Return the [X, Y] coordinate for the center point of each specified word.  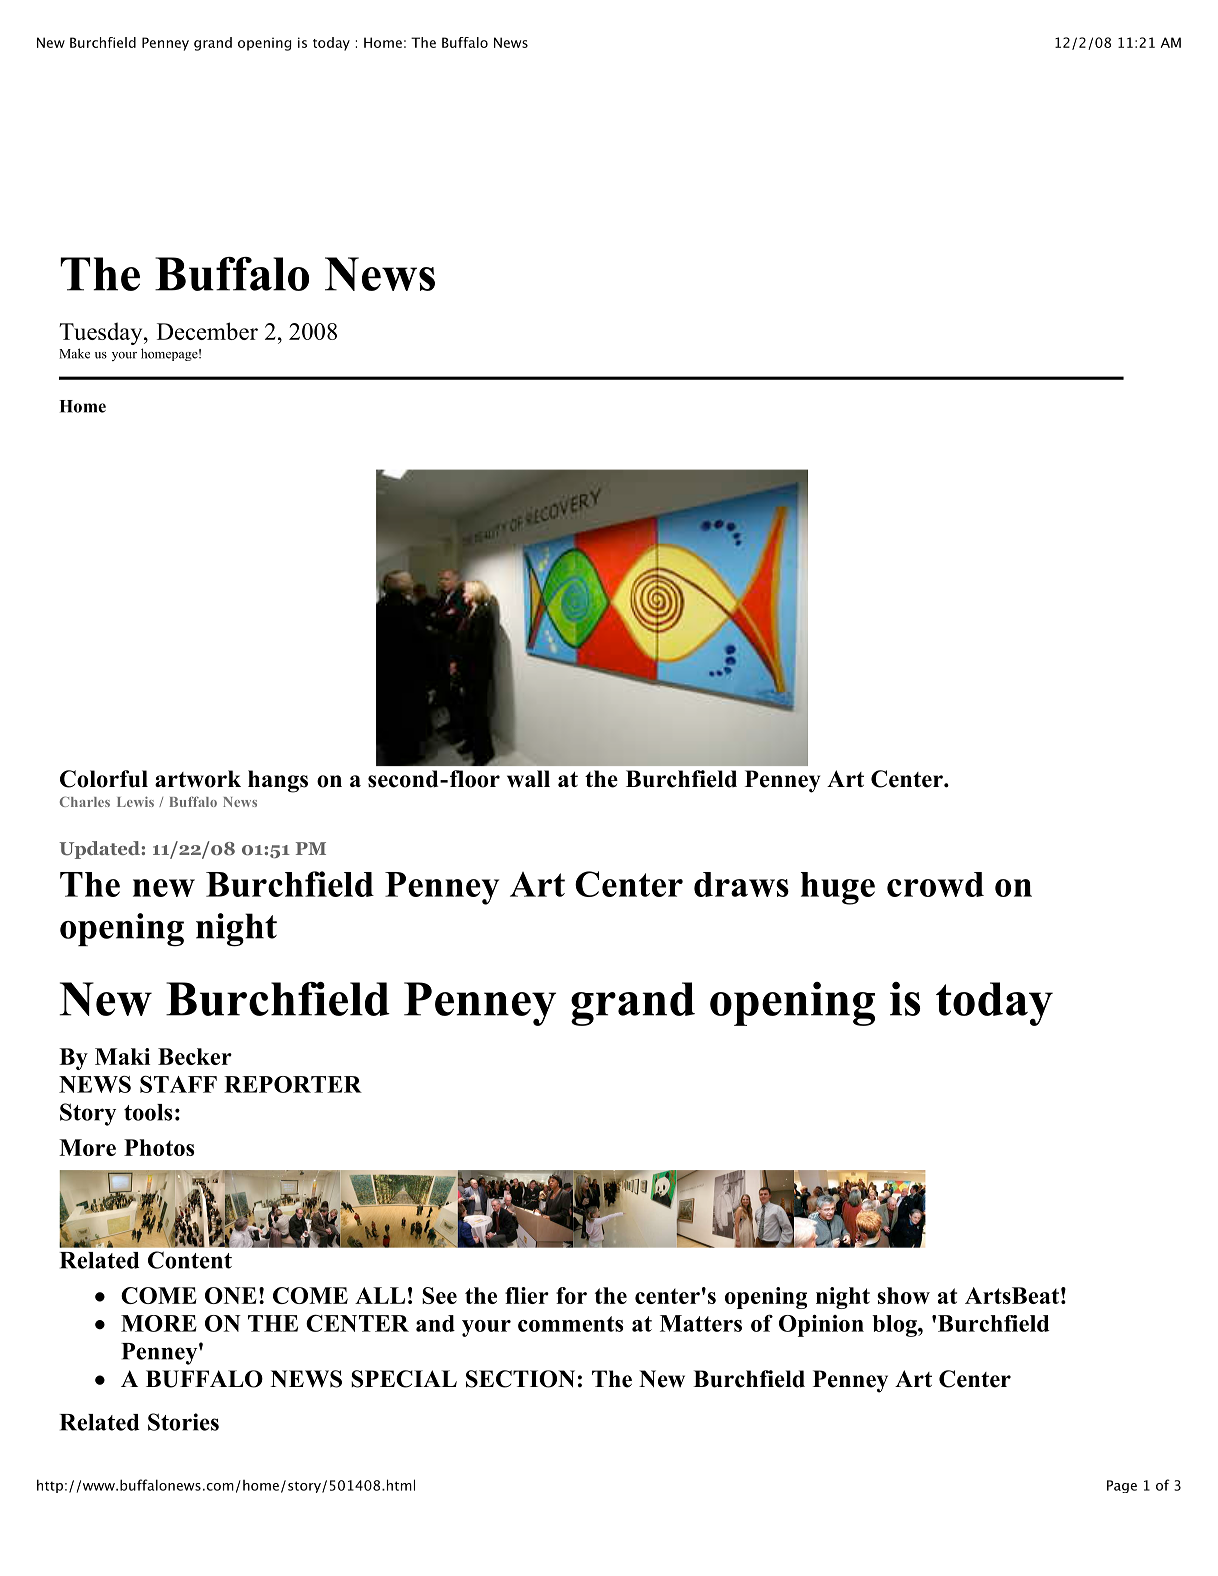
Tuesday [102, 333]
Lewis [135, 801]
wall [528, 779]
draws [741, 884]
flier [527, 1295]
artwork [198, 779]
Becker [195, 1056]
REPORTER [293, 1084]
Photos [159, 1147]
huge [838, 888]
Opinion [821, 1326]
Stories [183, 1422]
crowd [935, 884]
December [207, 331]
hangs [278, 781]
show [903, 1295]
